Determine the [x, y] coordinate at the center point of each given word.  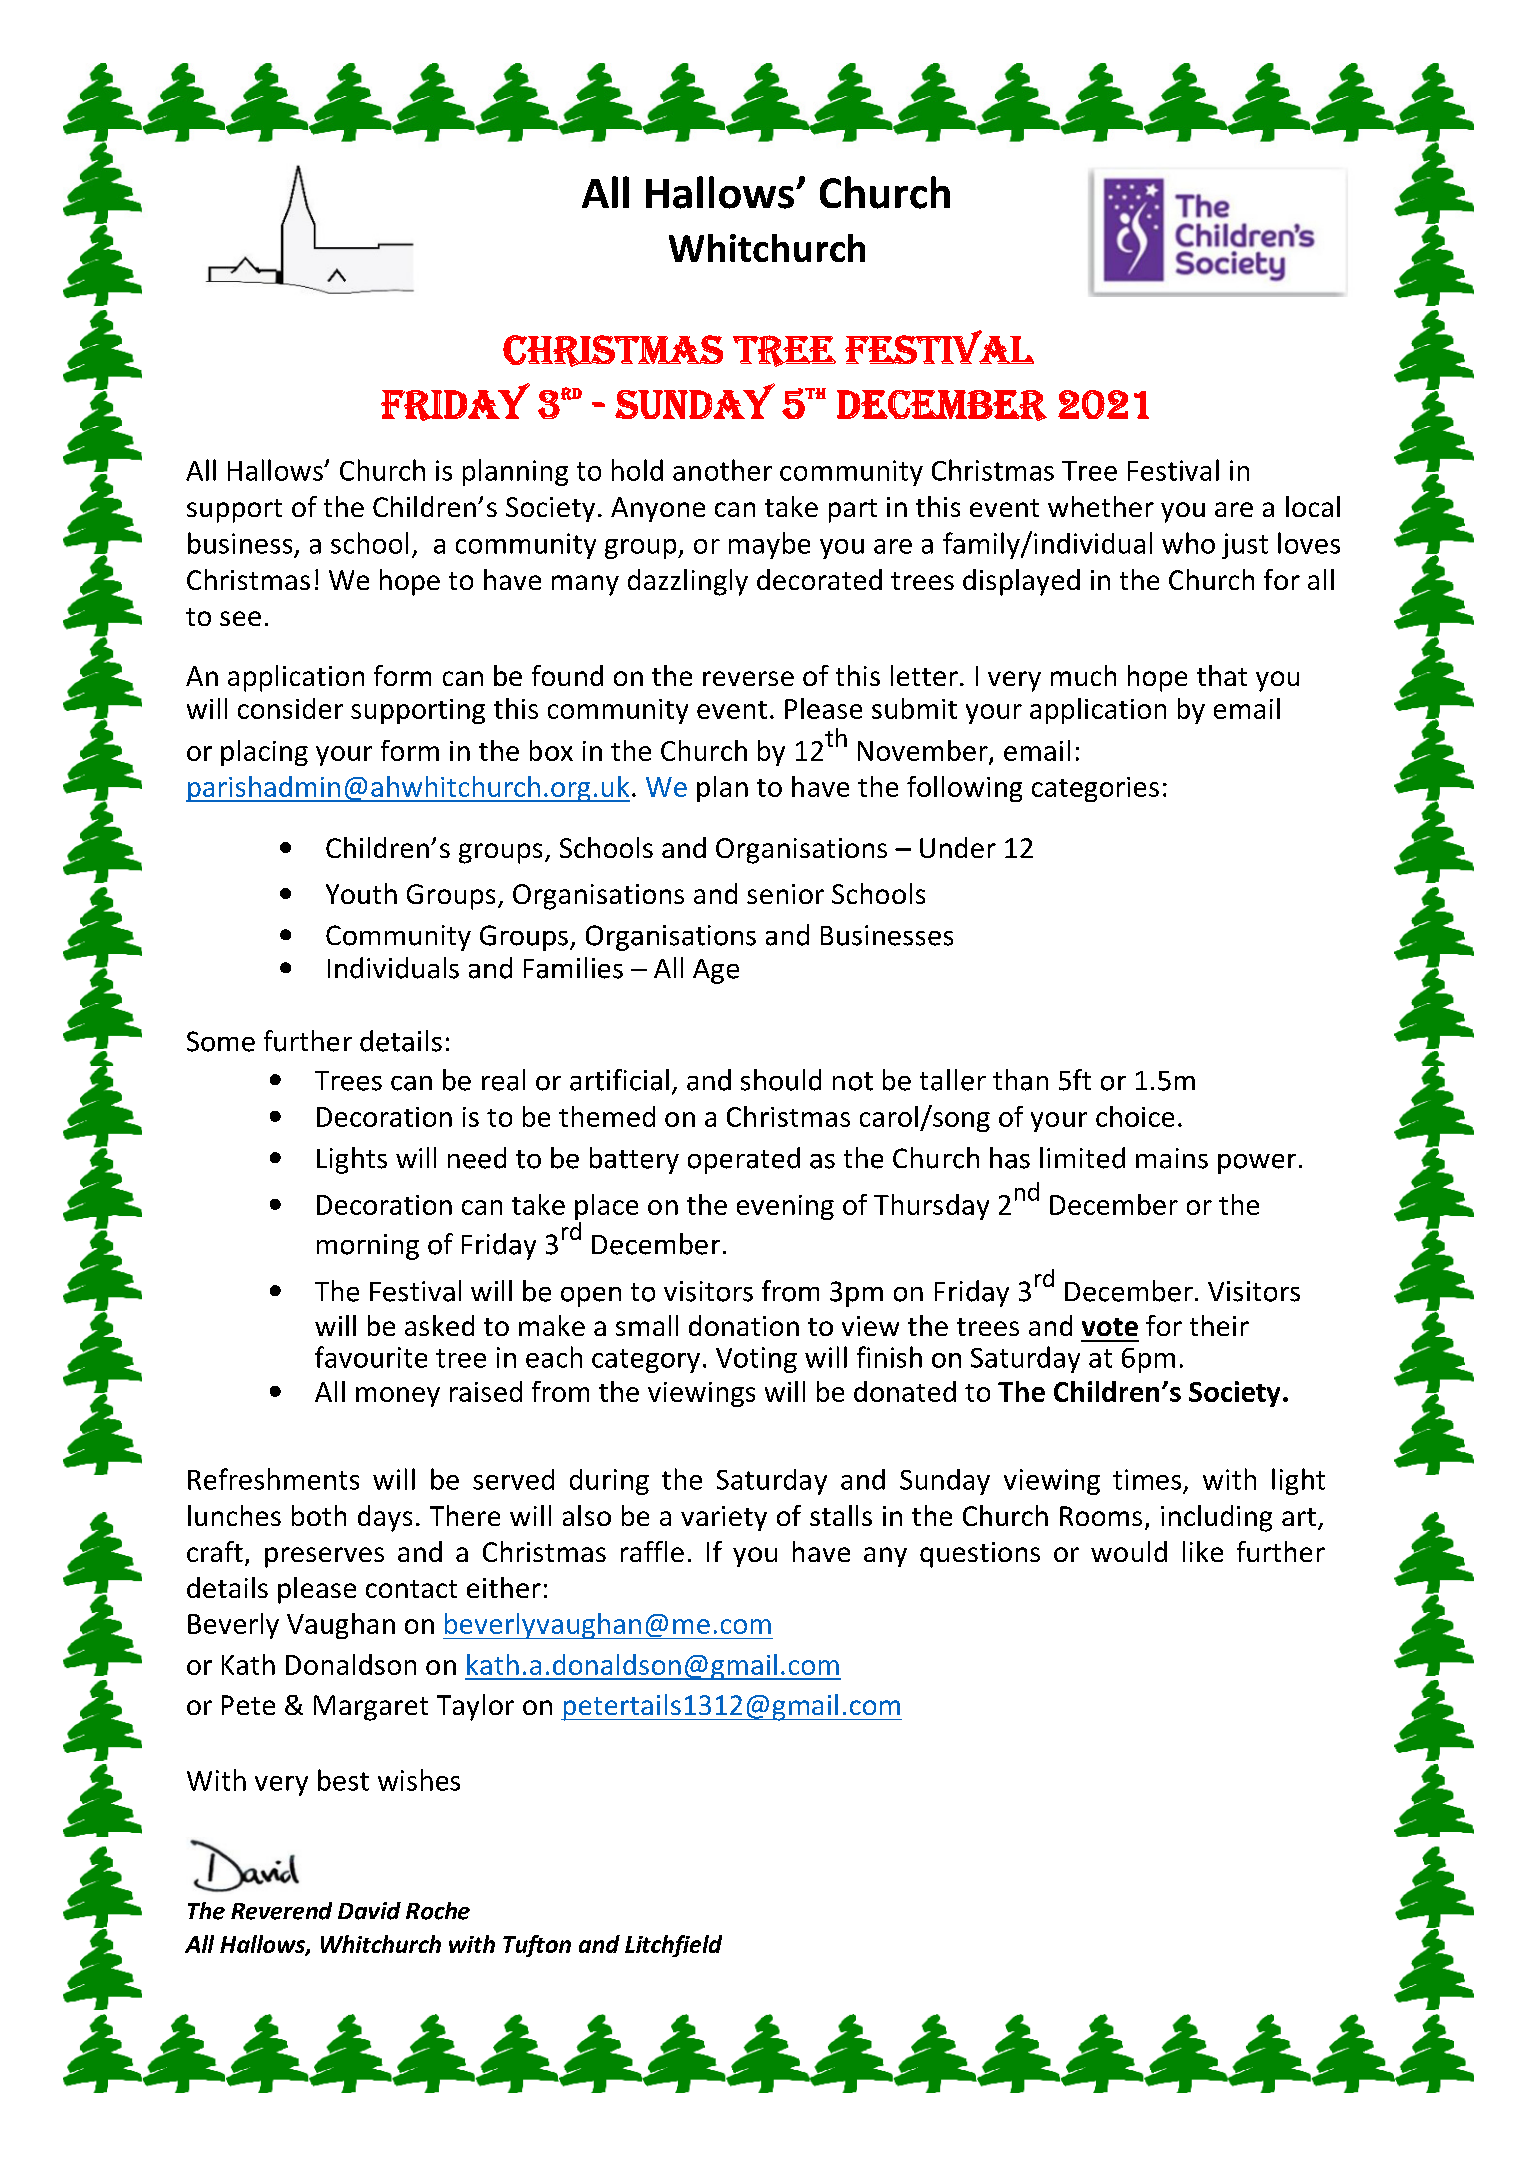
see [240, 618]
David [369, 1911]
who [1188, 543]
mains [1172, 1158]
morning [368, 1247]
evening [785, 1207]
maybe [769, 545]
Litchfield [673, 1946]
